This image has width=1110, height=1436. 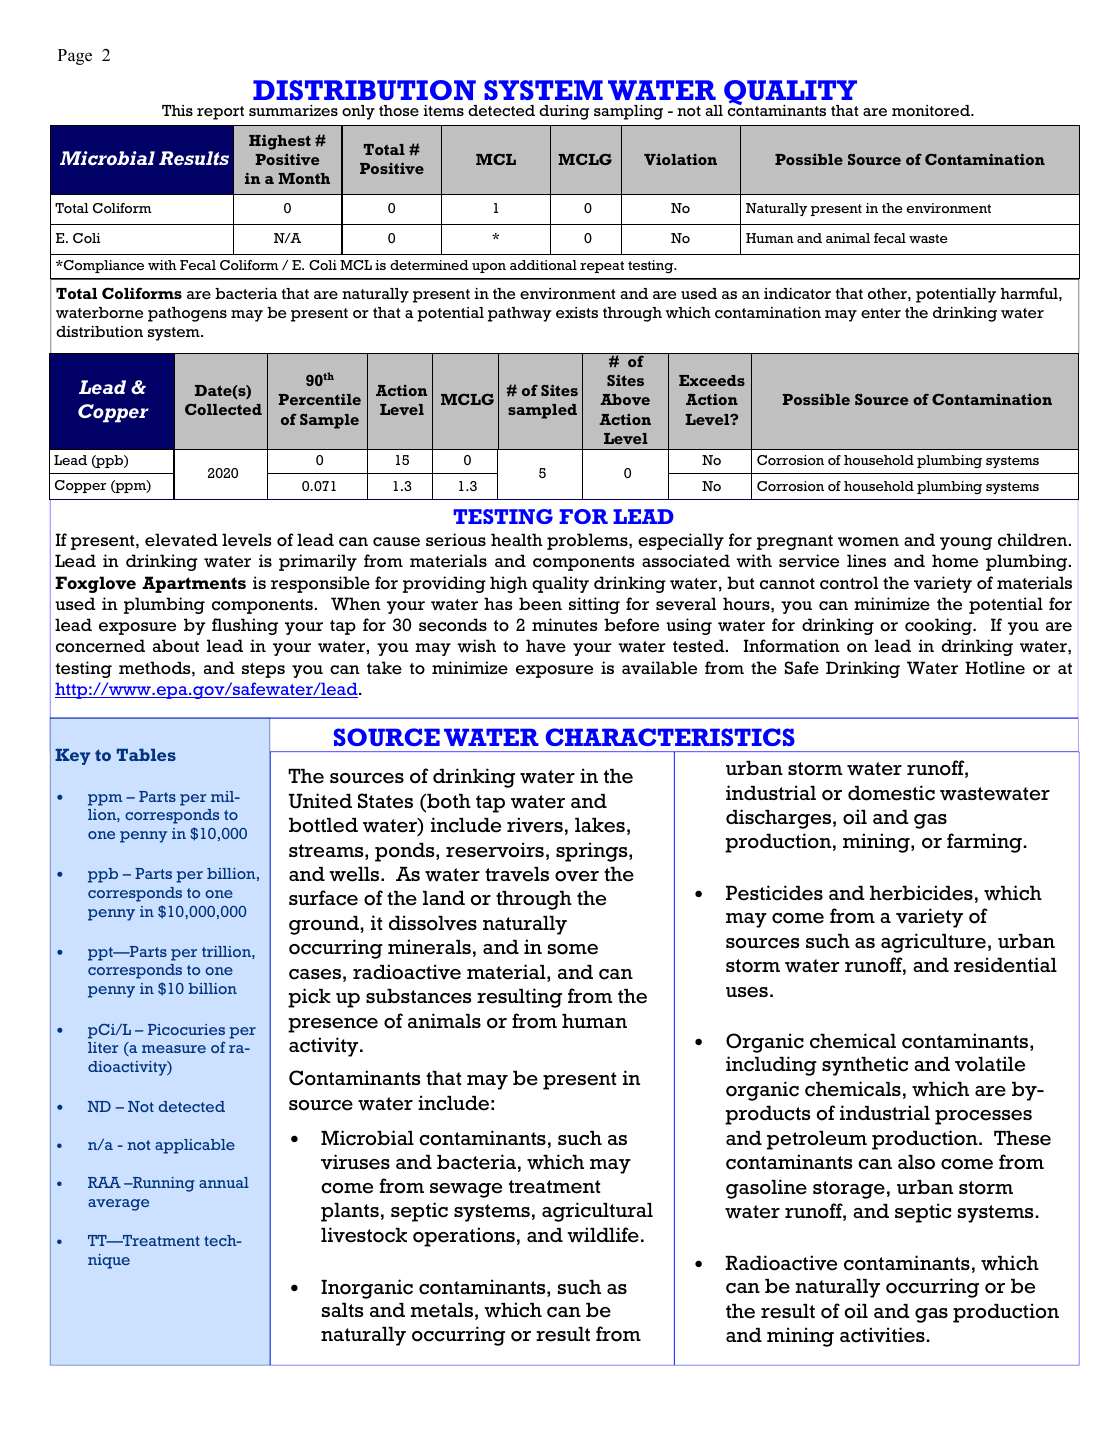 I want to click on monitored, so click(x=932, y=111).
